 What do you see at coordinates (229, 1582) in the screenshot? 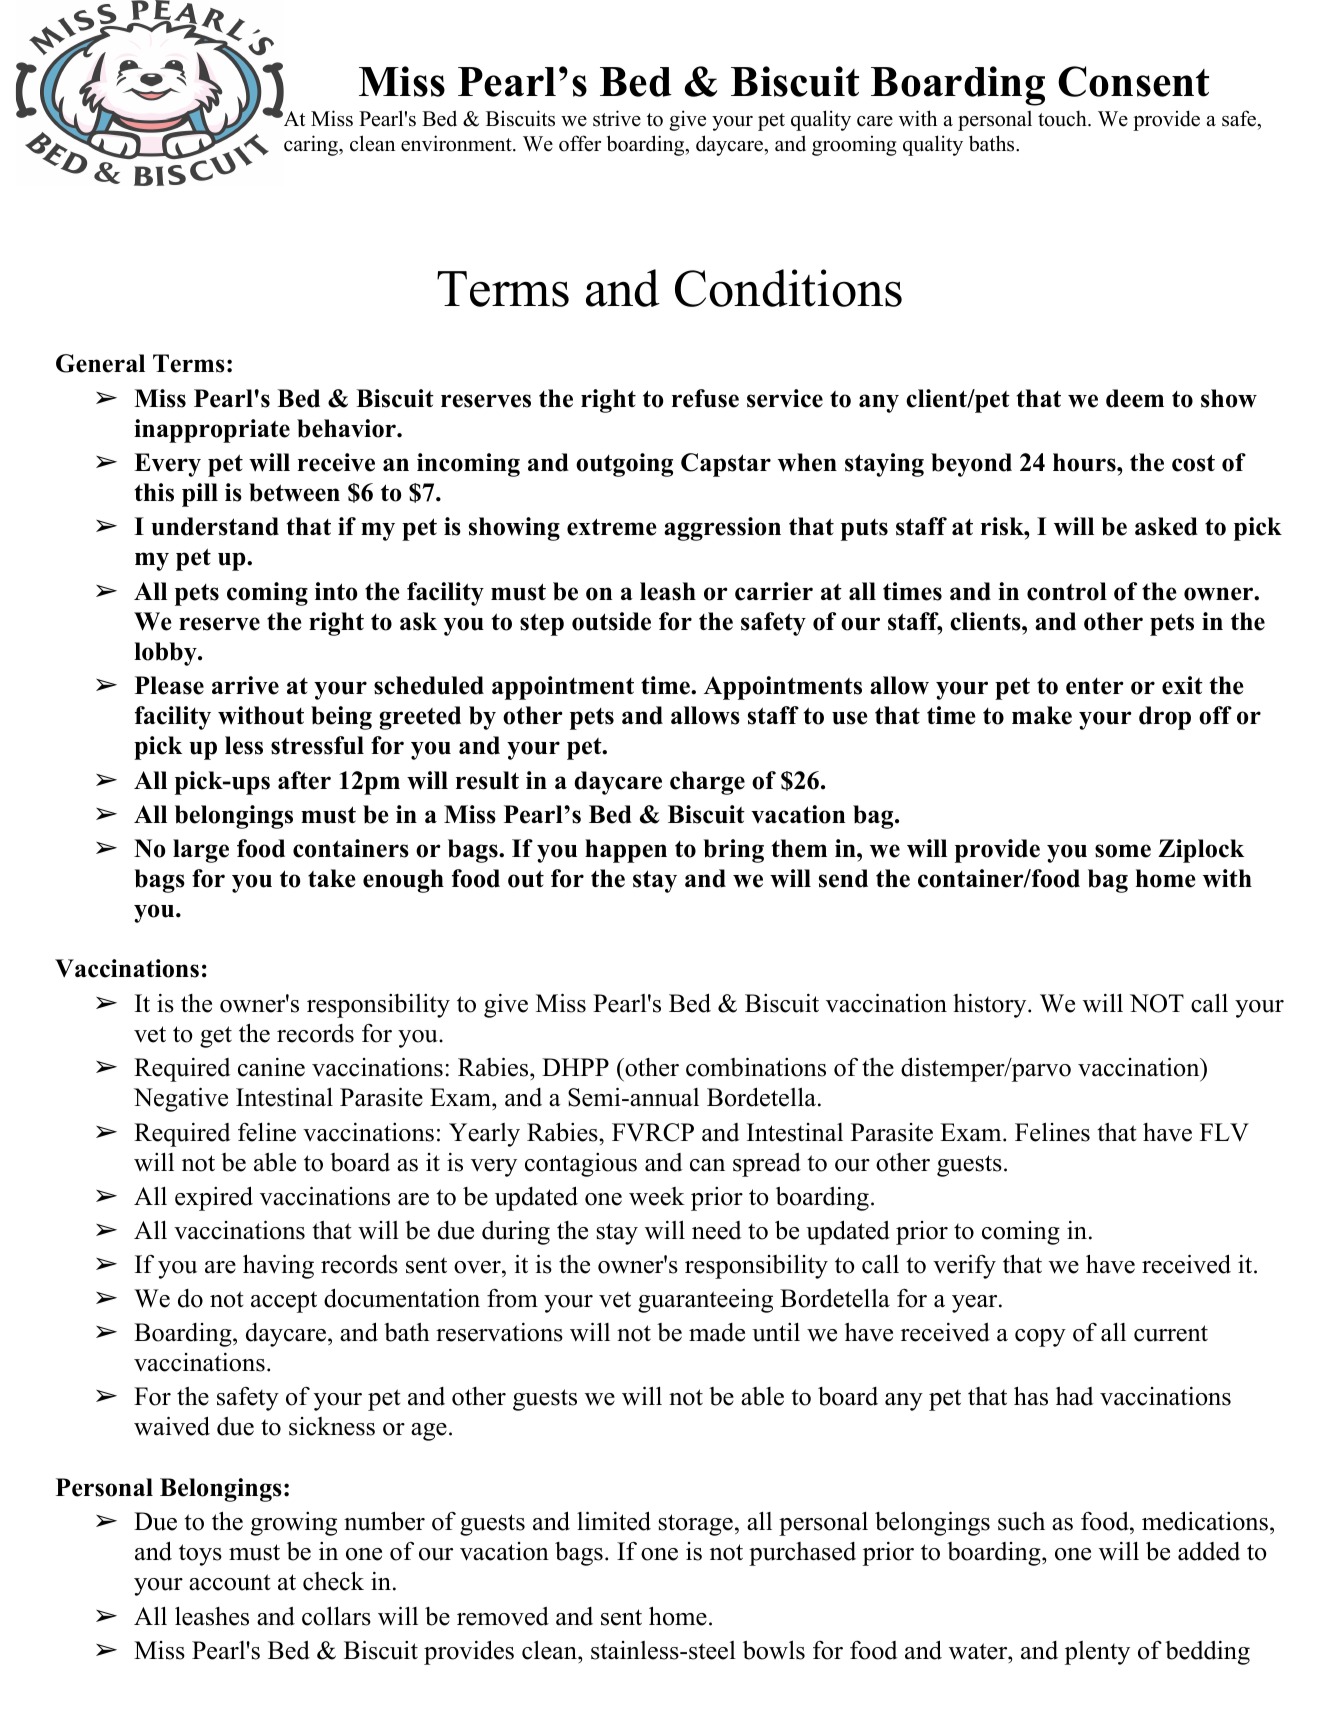
I see `account` at bounding box center [229, 1582].
